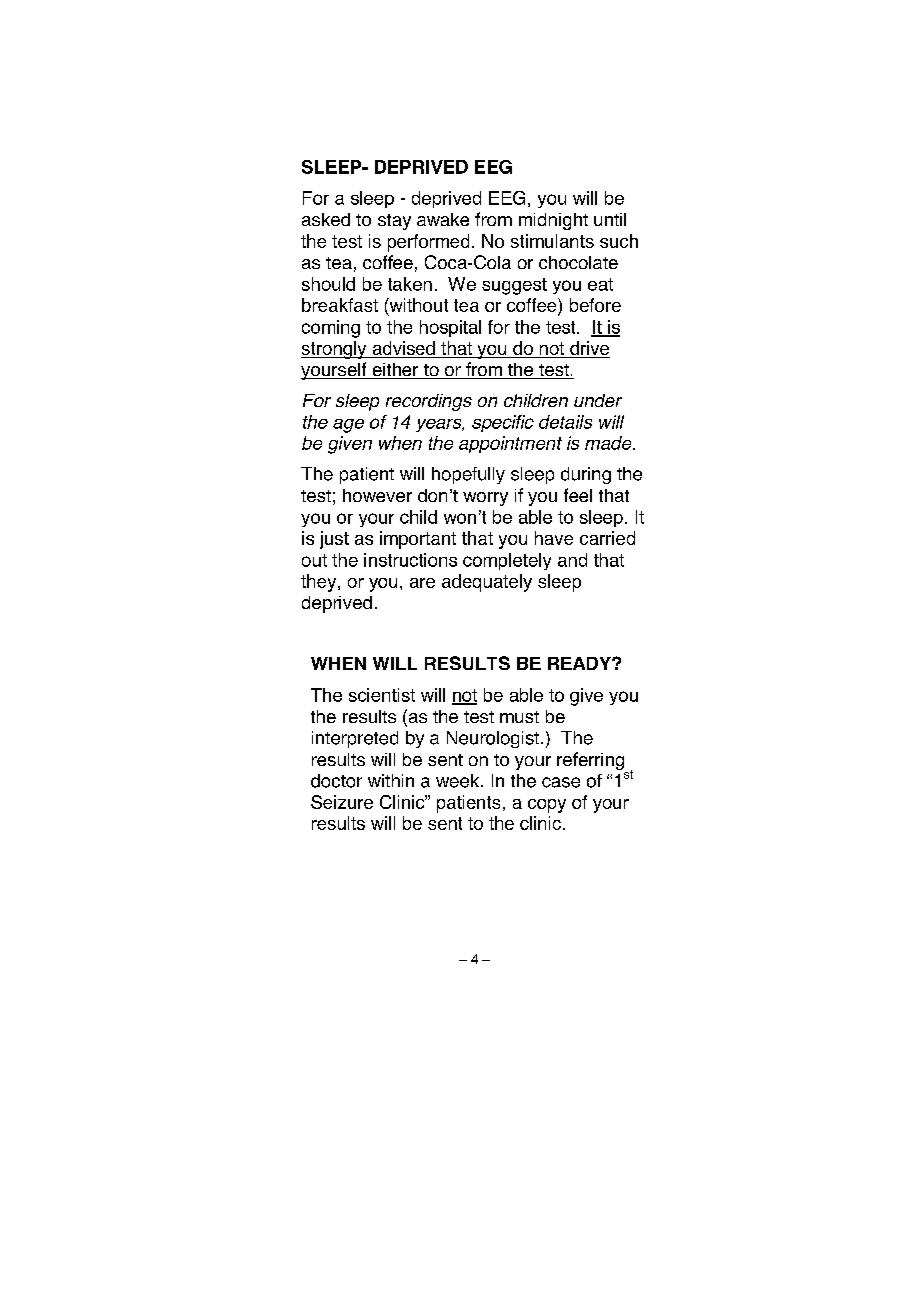  I want to click on week, so click(459, 781).
